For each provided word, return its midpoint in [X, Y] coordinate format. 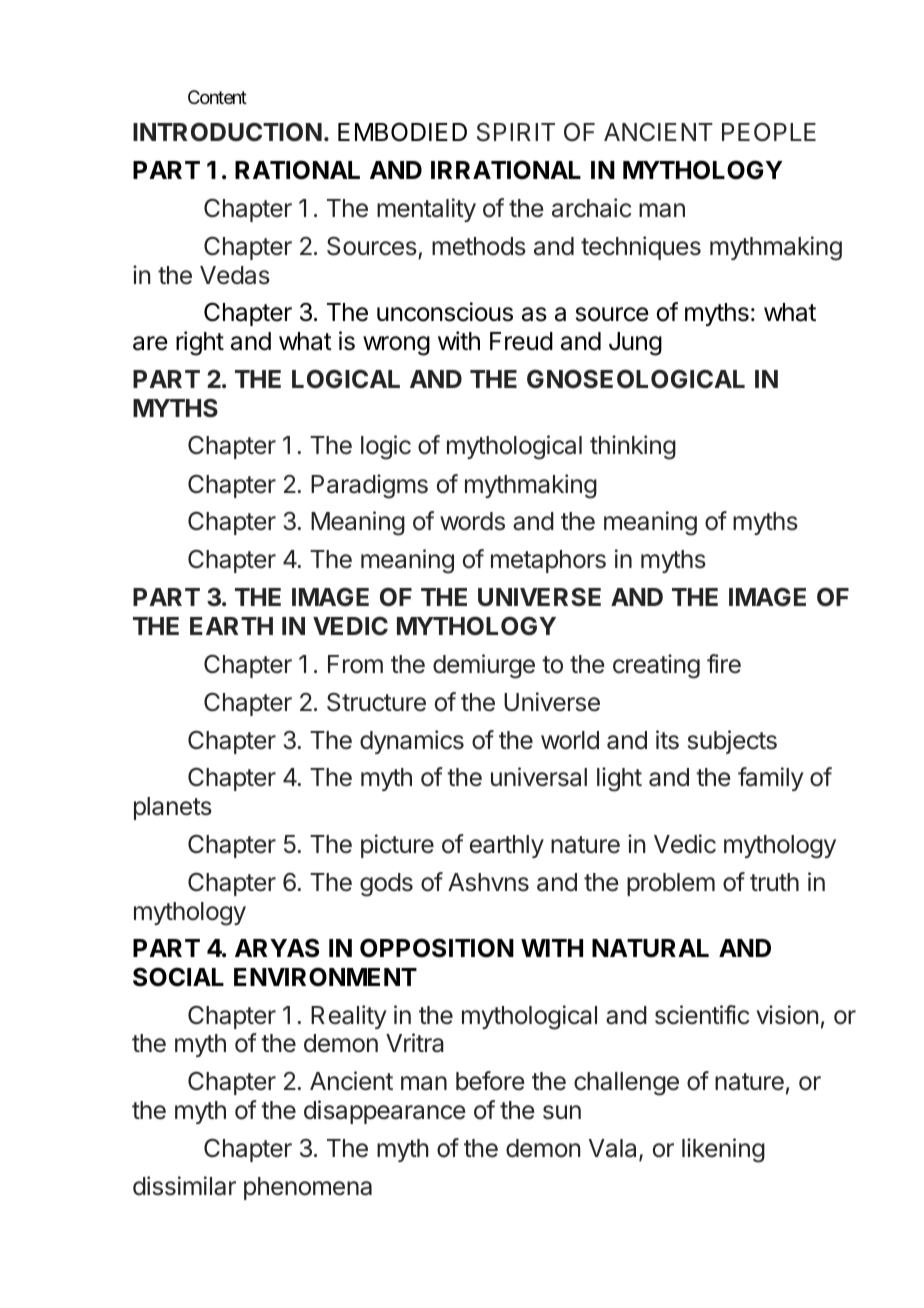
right [200, 343]
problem [671, 884]
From [355, 664]
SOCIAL [178, 977]
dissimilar [184, 1186]
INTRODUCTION [227, 132]
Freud [521, 341]
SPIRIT [516, 132]
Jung [635, 344]
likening [723, 1150]
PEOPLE [769, 132]
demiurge [484, 666]
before [490, 1081]
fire [724, 664]
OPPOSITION [437, 948]
